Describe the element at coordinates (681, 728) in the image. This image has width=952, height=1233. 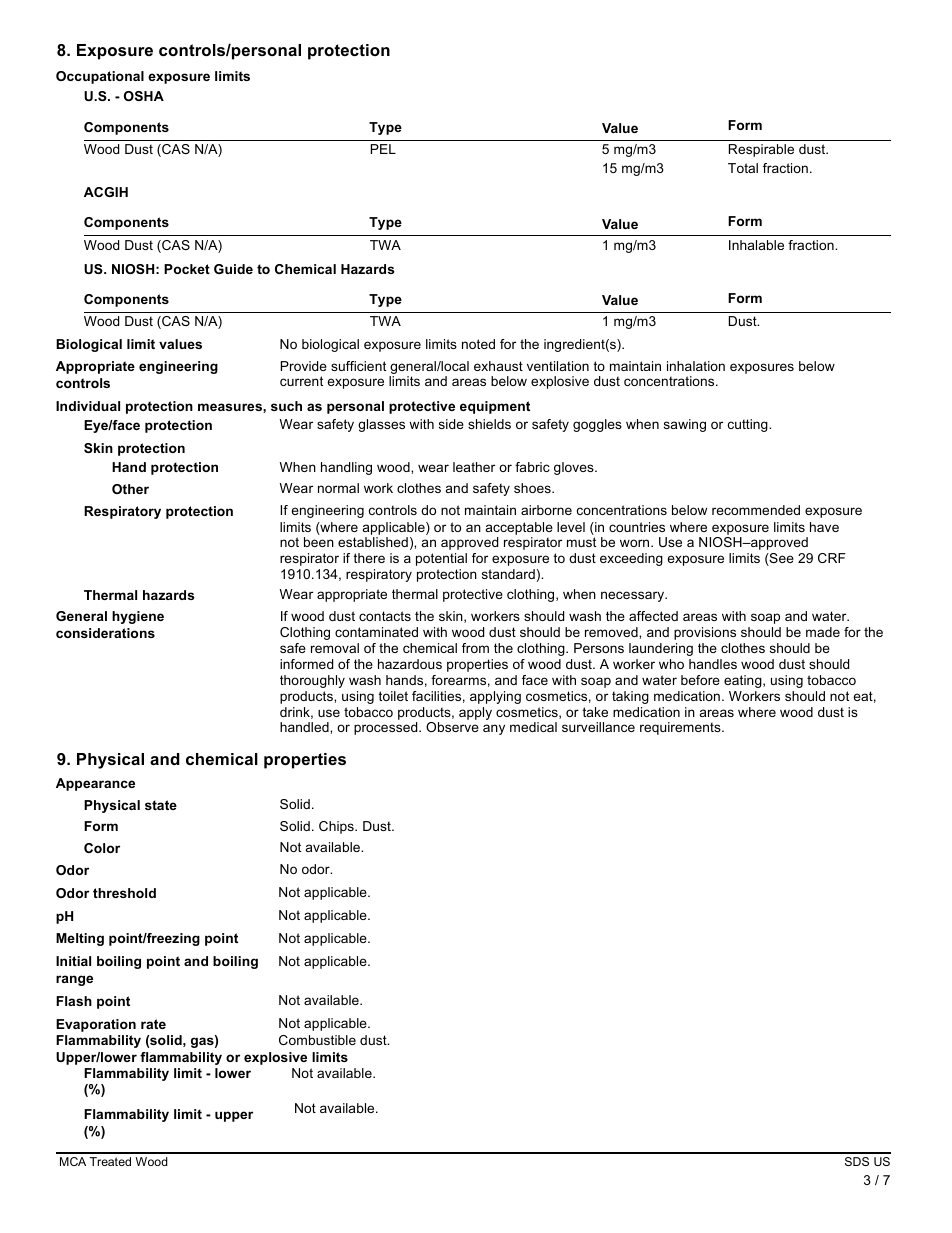
I see `requirements` at that location.
